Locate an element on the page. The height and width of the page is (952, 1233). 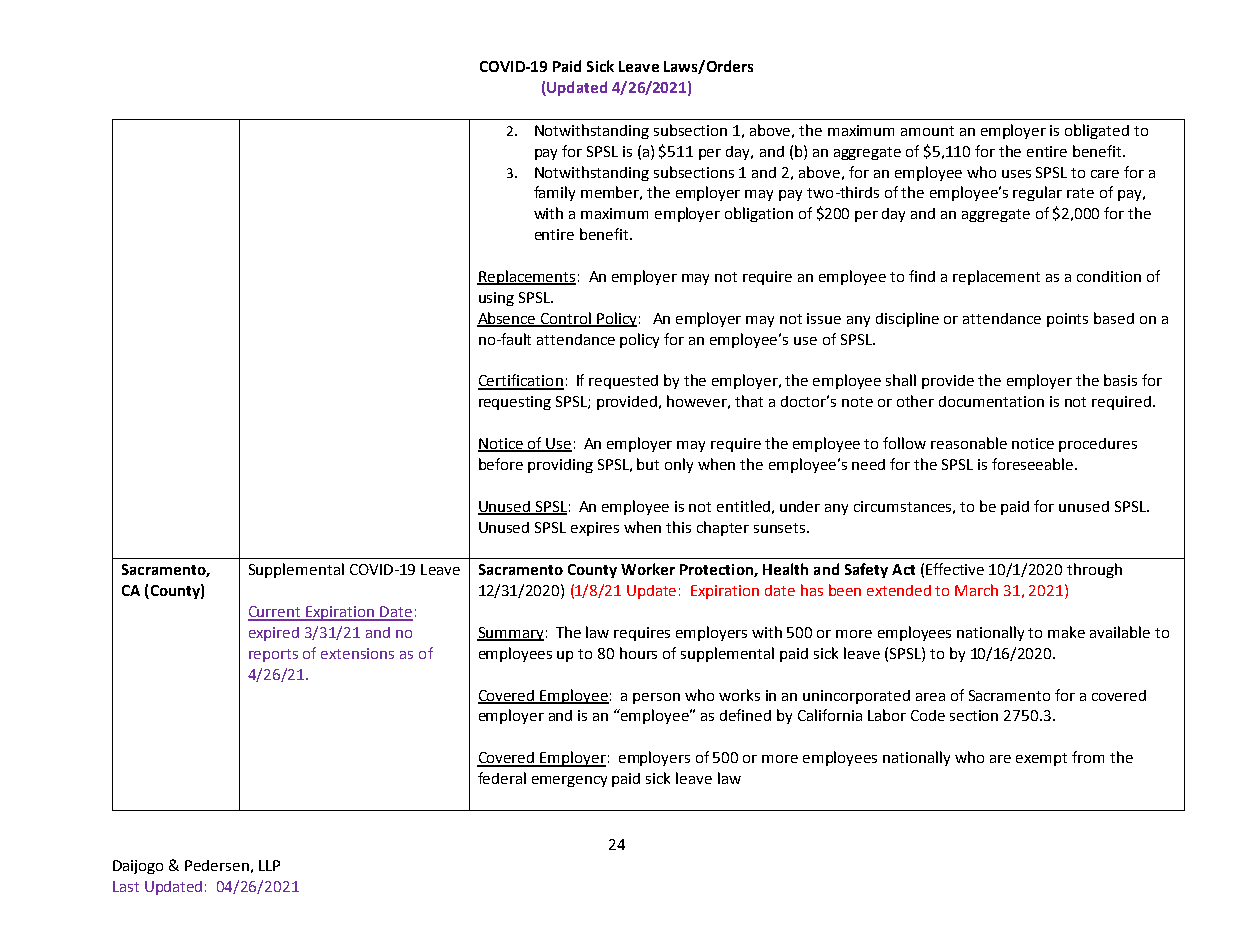
family is located at coordinates (554, 193).
